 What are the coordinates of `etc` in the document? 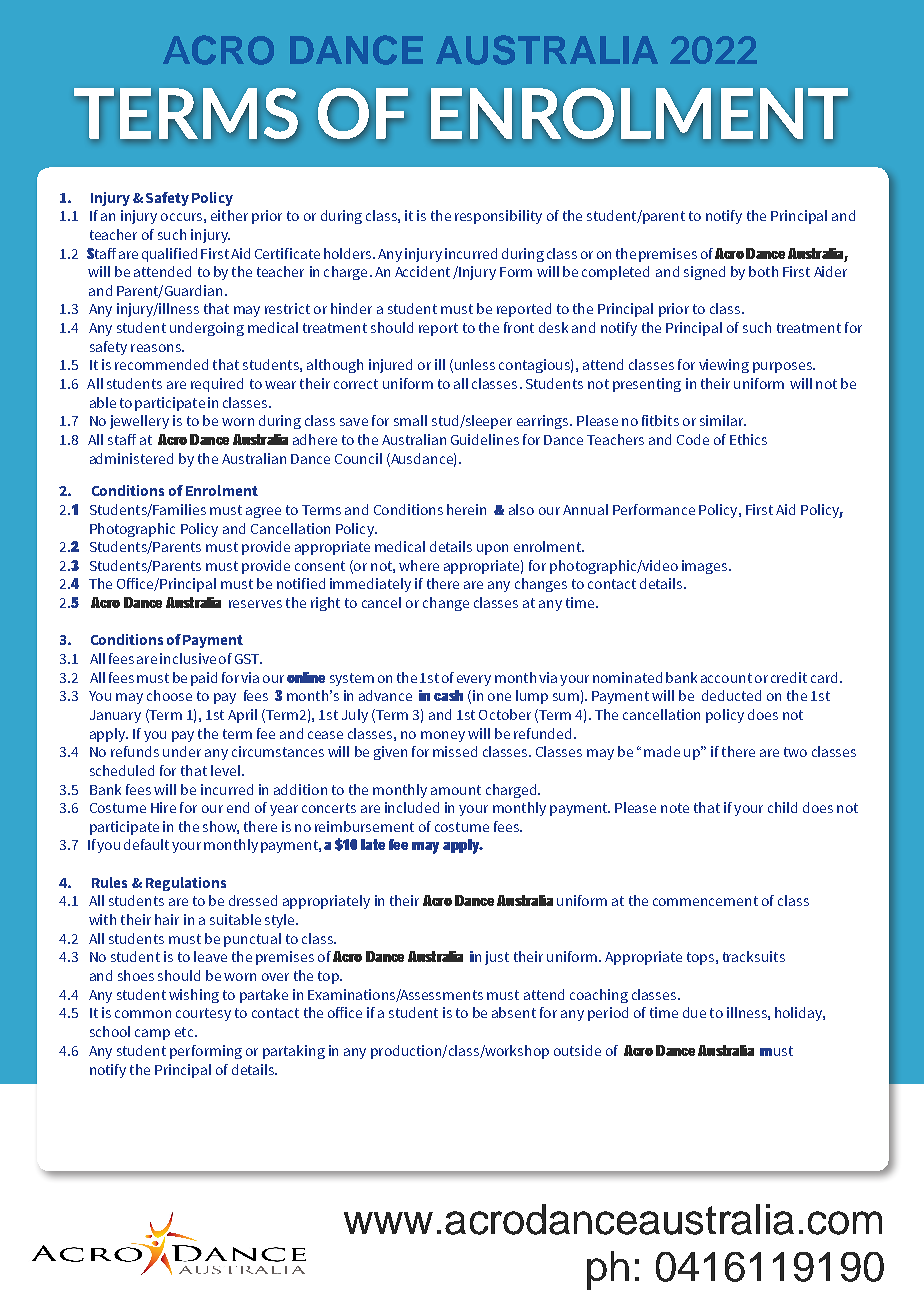 It's located at (185, 1032).
